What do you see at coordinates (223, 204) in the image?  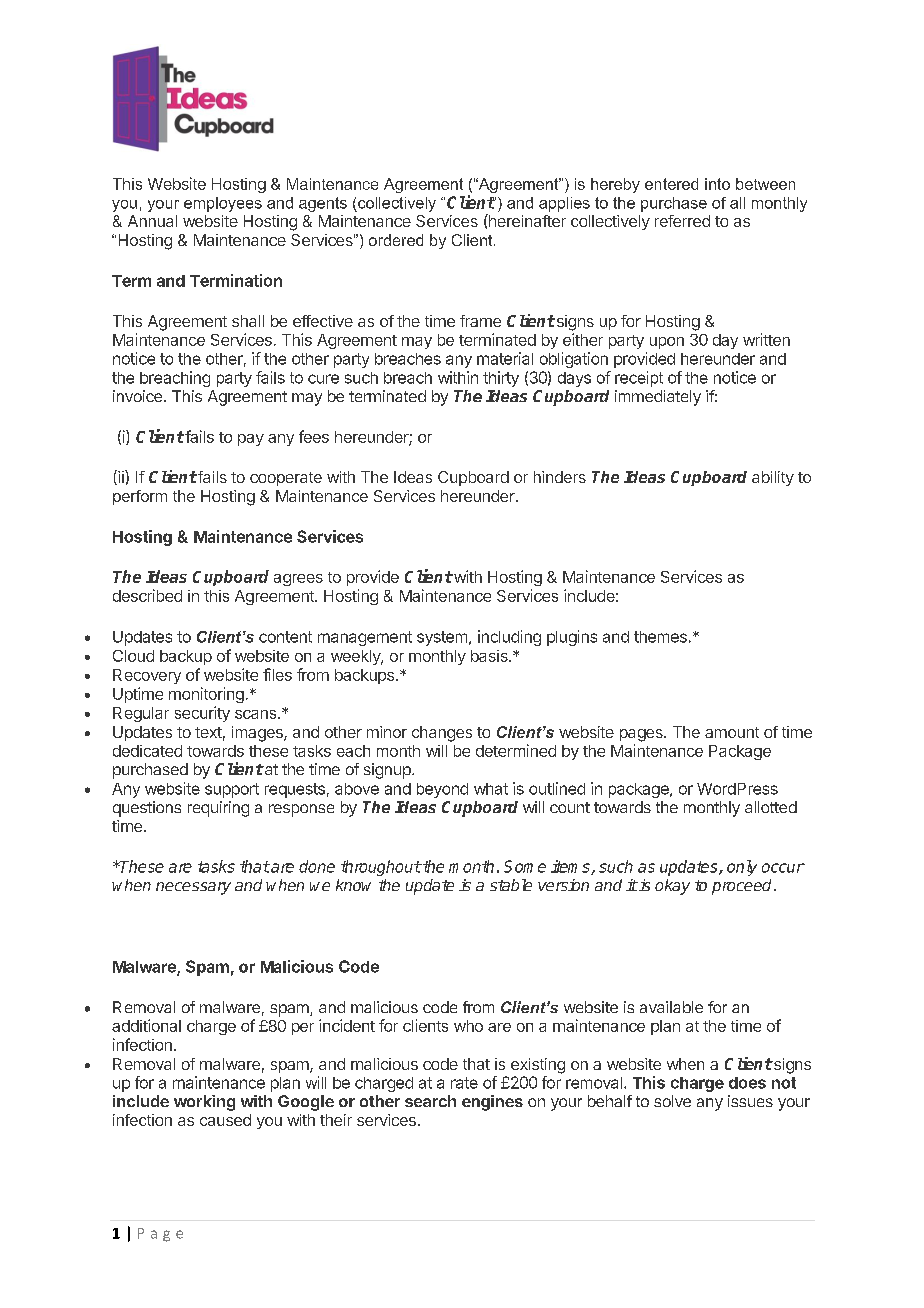 I see `employees` at bounding box center [223, 204].
